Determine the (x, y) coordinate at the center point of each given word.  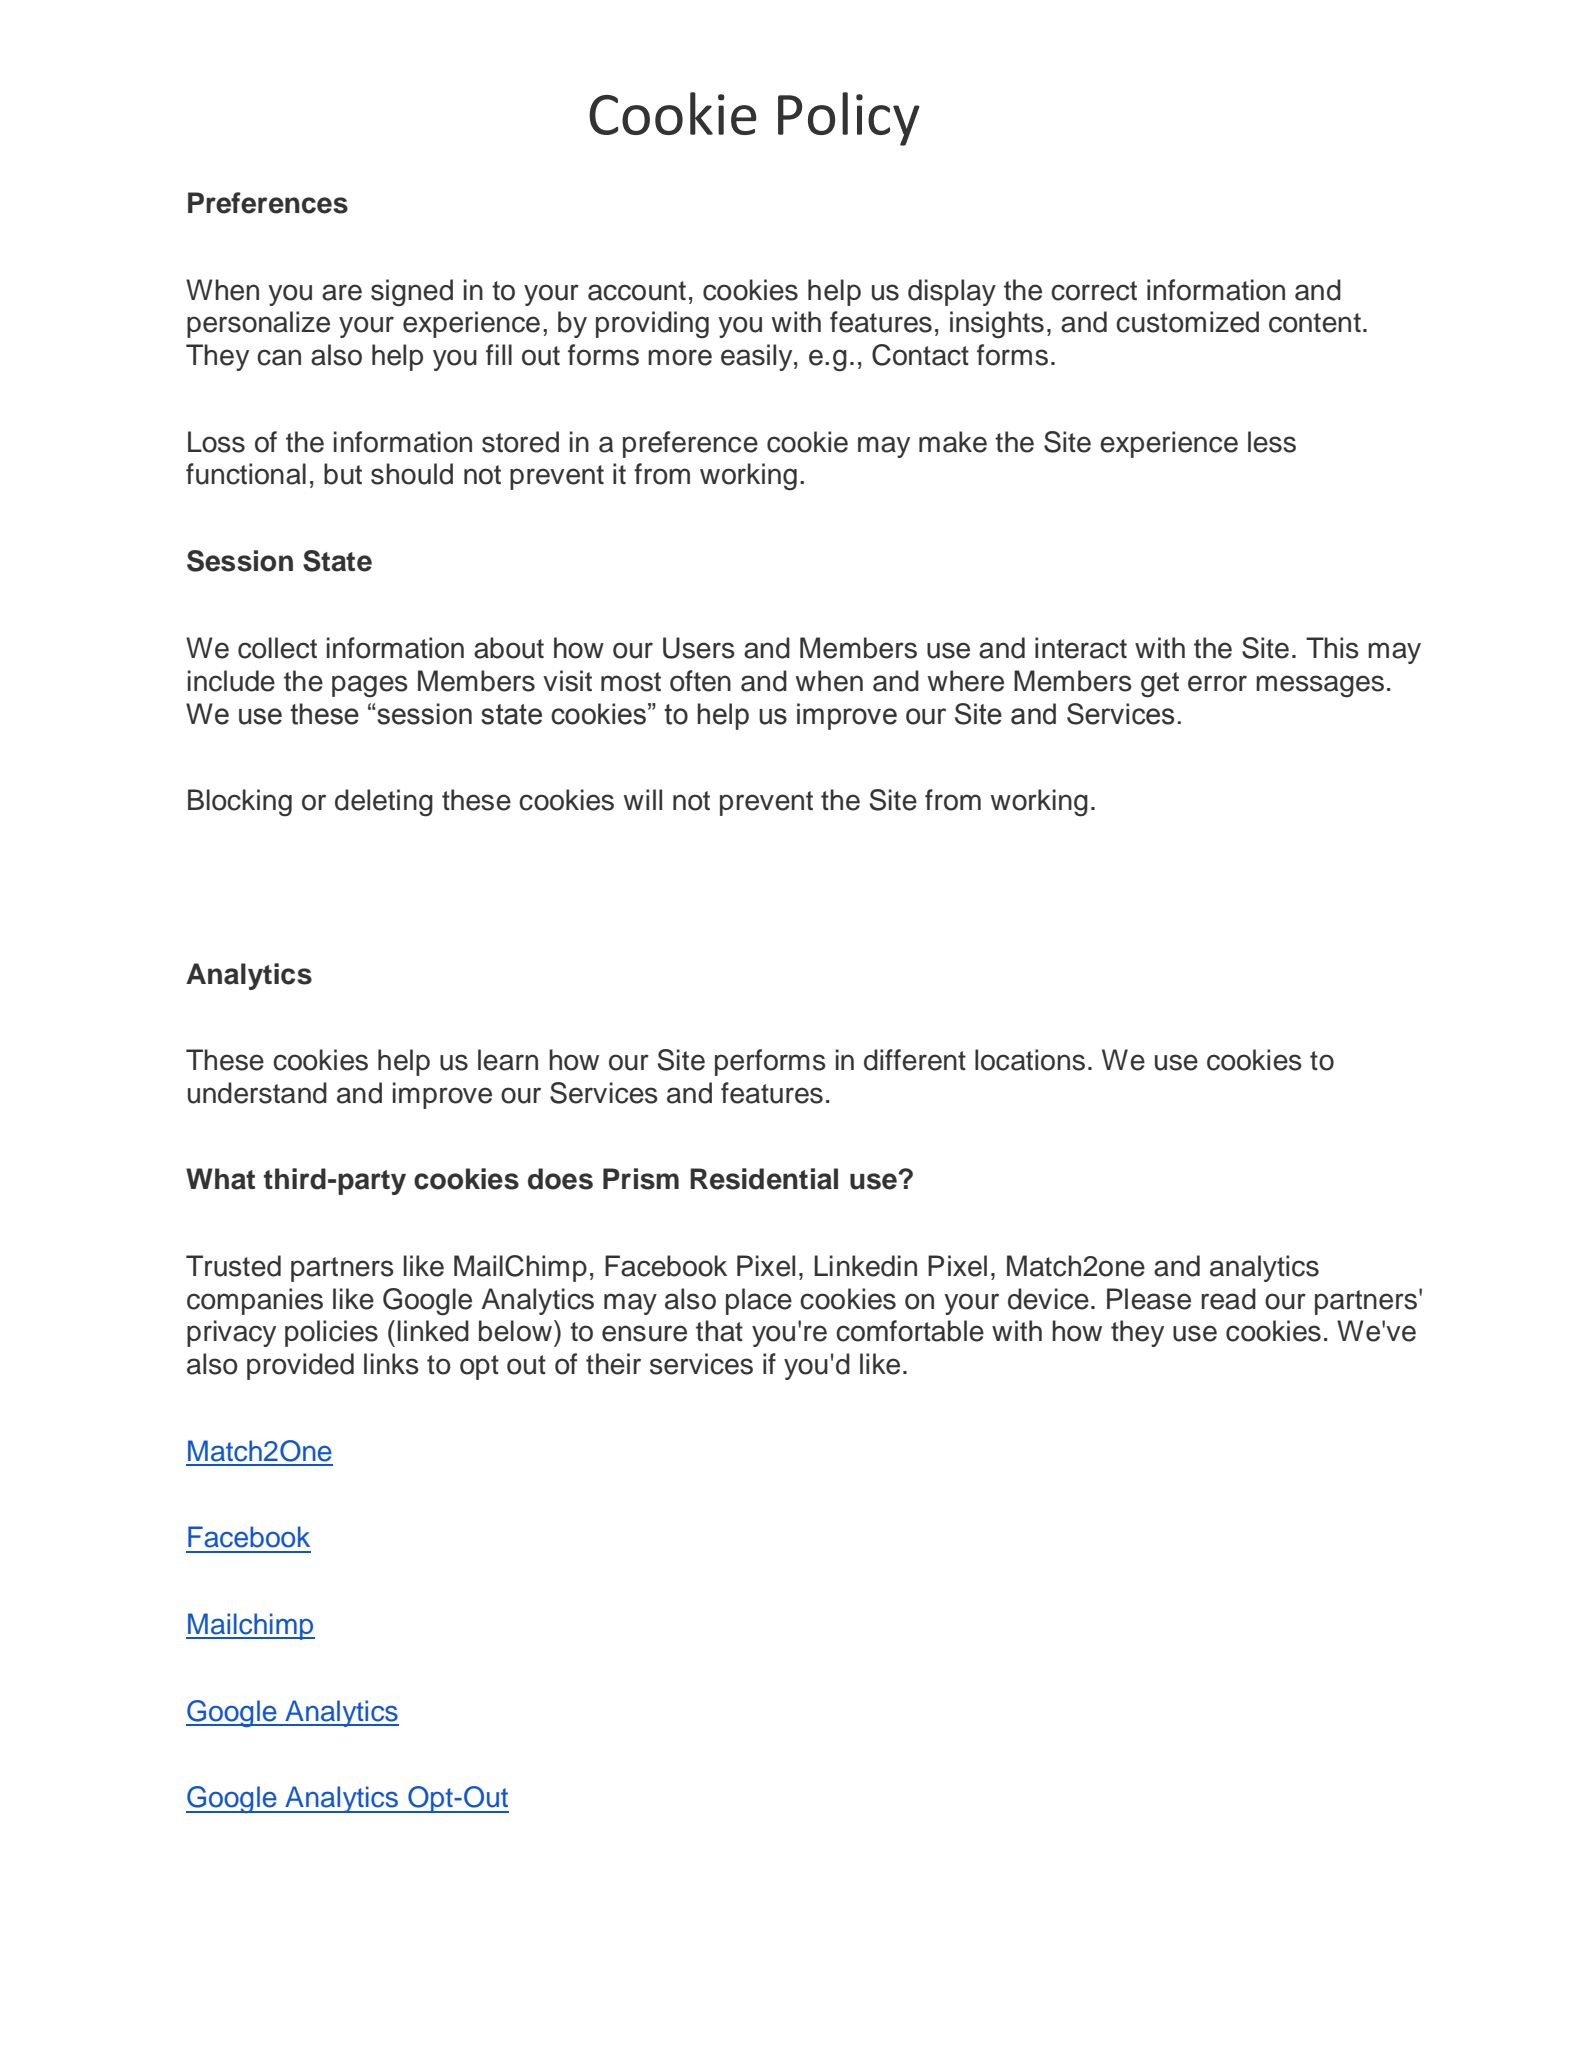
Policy (849, 119)
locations (1030, 1060)
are (342, 292)
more (680, 357)
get (1160, 685)
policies (331, 1333)
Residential (764, 1179)
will (643, 799)
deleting (384, 803)
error (1217, 683)
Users (699, 648)
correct (1094, 291)
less (1272, 442)
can (279, 357)
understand (257, 1093)
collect (277, 648)
